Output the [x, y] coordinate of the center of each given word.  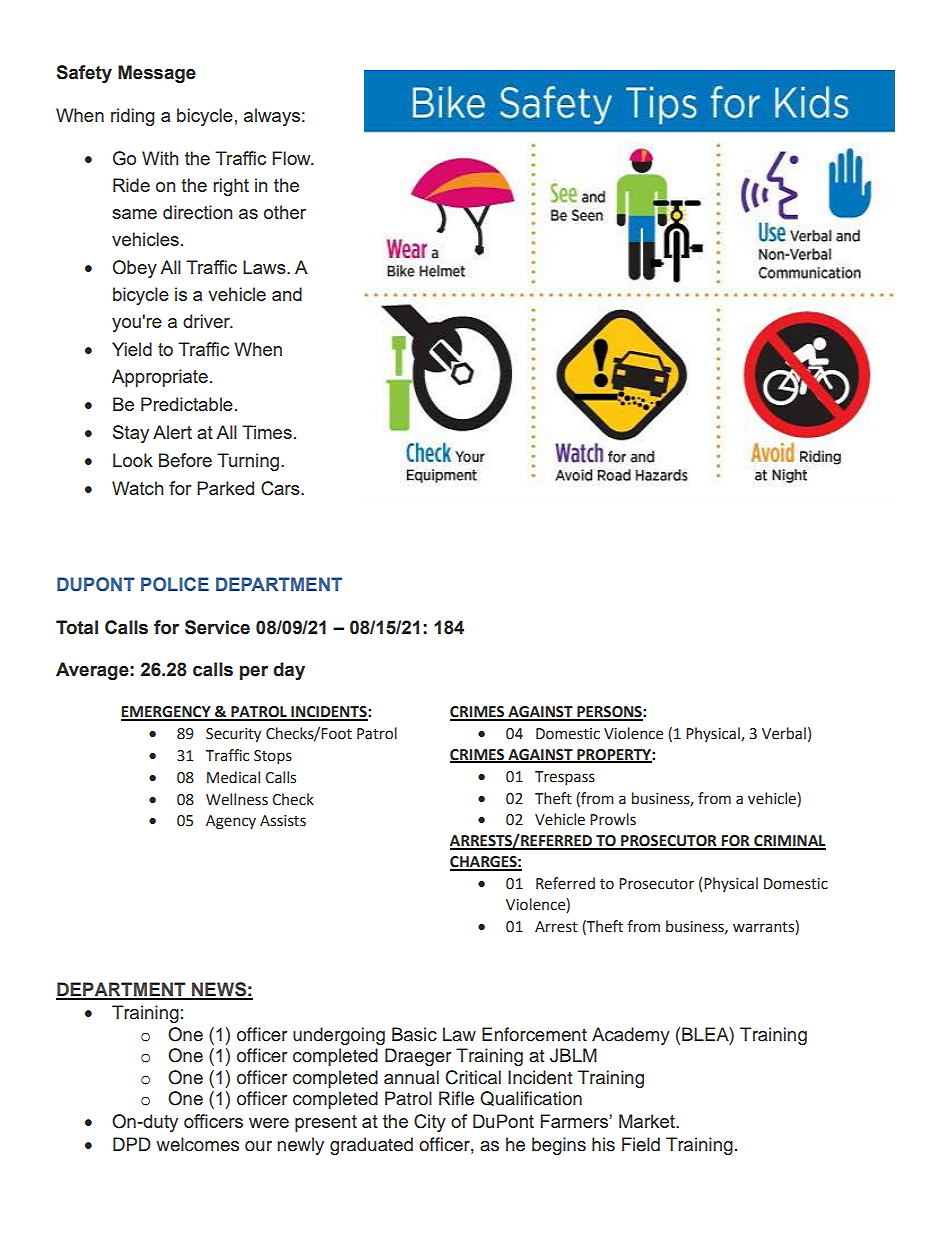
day [289, 671]
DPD [132, 1144]
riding [133, 117]
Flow [292, 158]
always [272, 117]
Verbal [784, 733]
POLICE [175, 584]
